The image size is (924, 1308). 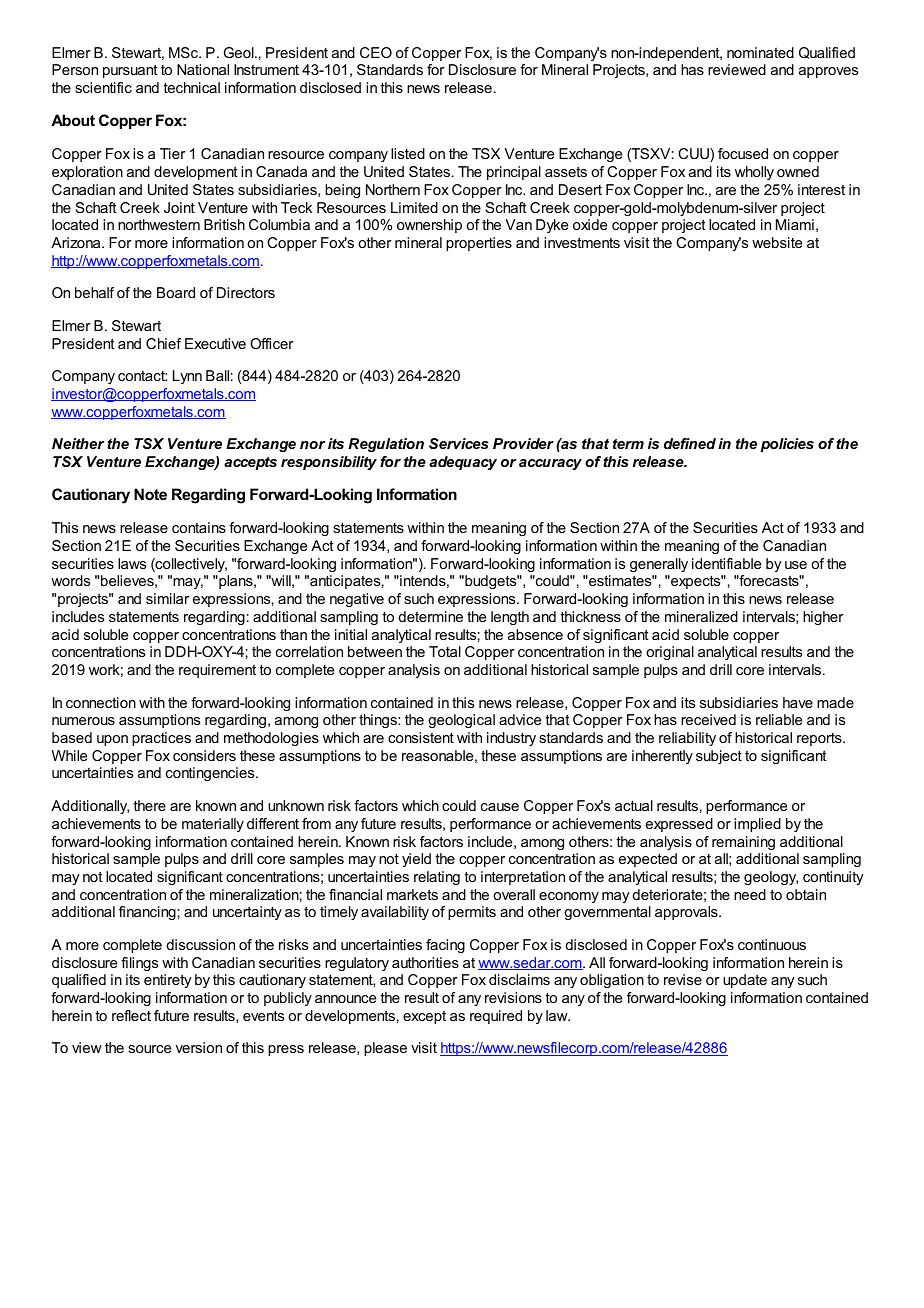 What do you see at coordinates (376, 52) in the image?
I see `CEO` at bounding box center [376, 52].
